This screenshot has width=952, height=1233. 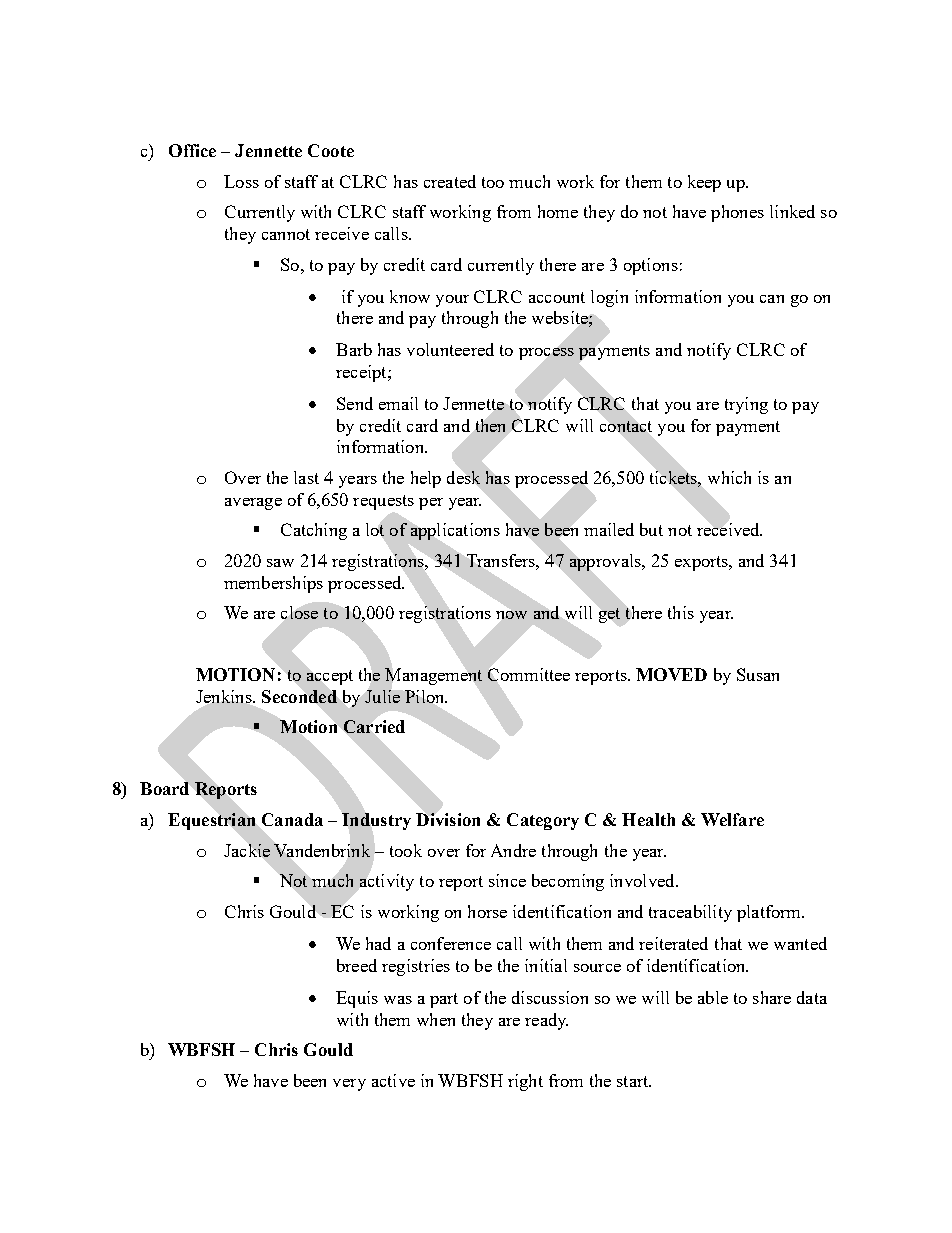 What do you see at coordinates (241, 181) in the screenshot?
I see `Loss` at bounding box center [241, 181].
